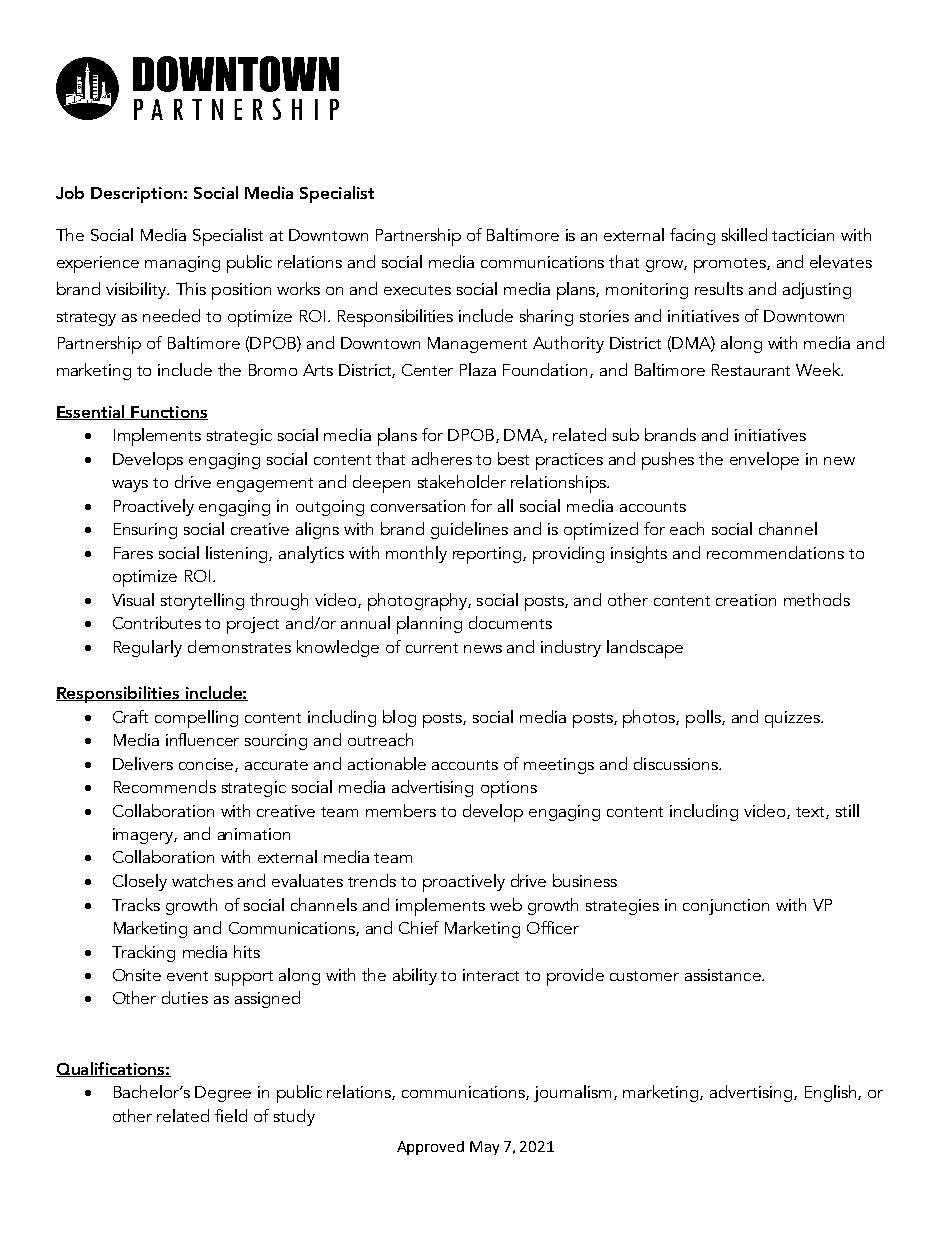 This screenshot has width=952, height=1233. I want to click on skilled, so click(744, 234).
